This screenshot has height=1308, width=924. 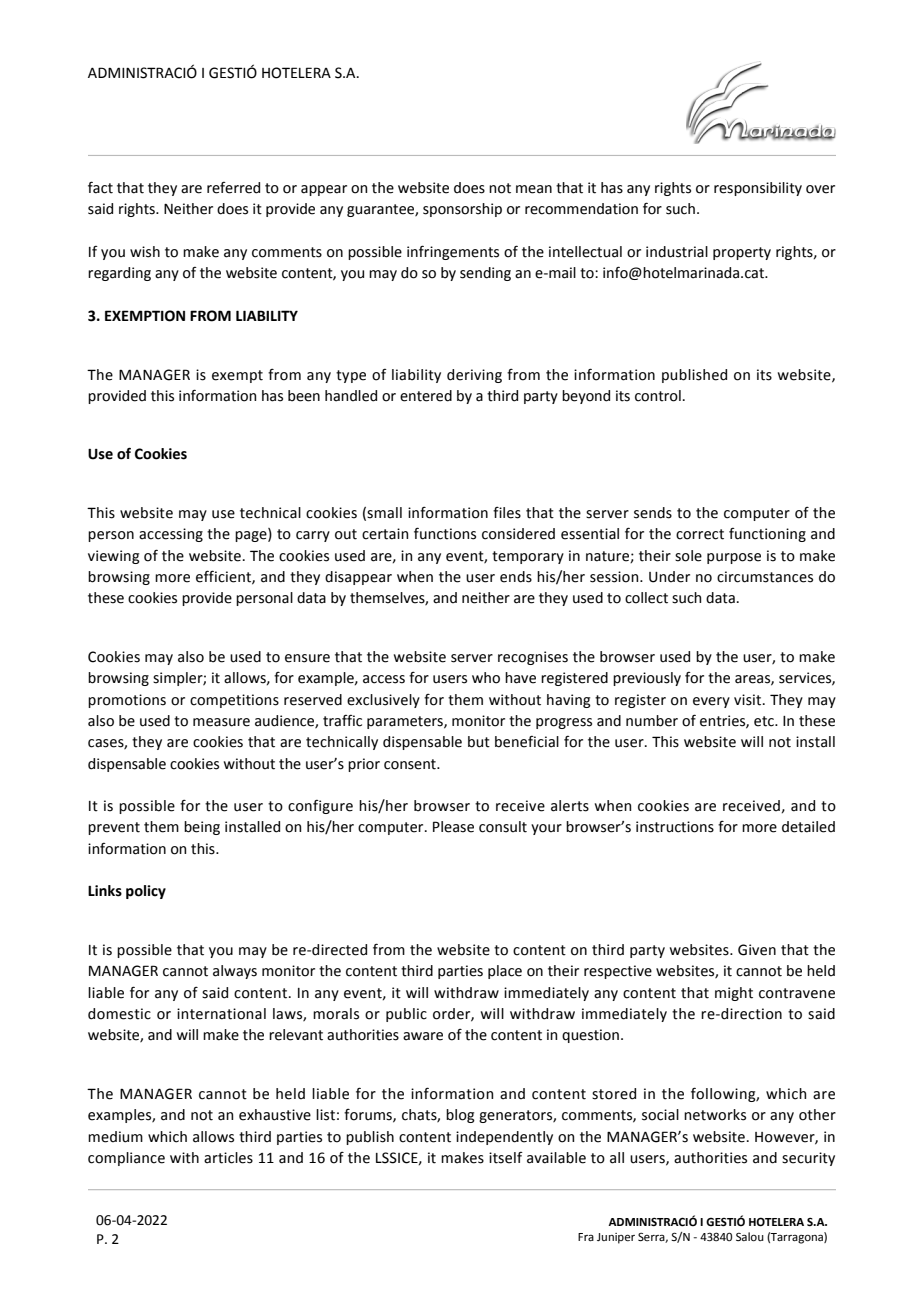 I want to click on measure, so click(x=221, y=722).
